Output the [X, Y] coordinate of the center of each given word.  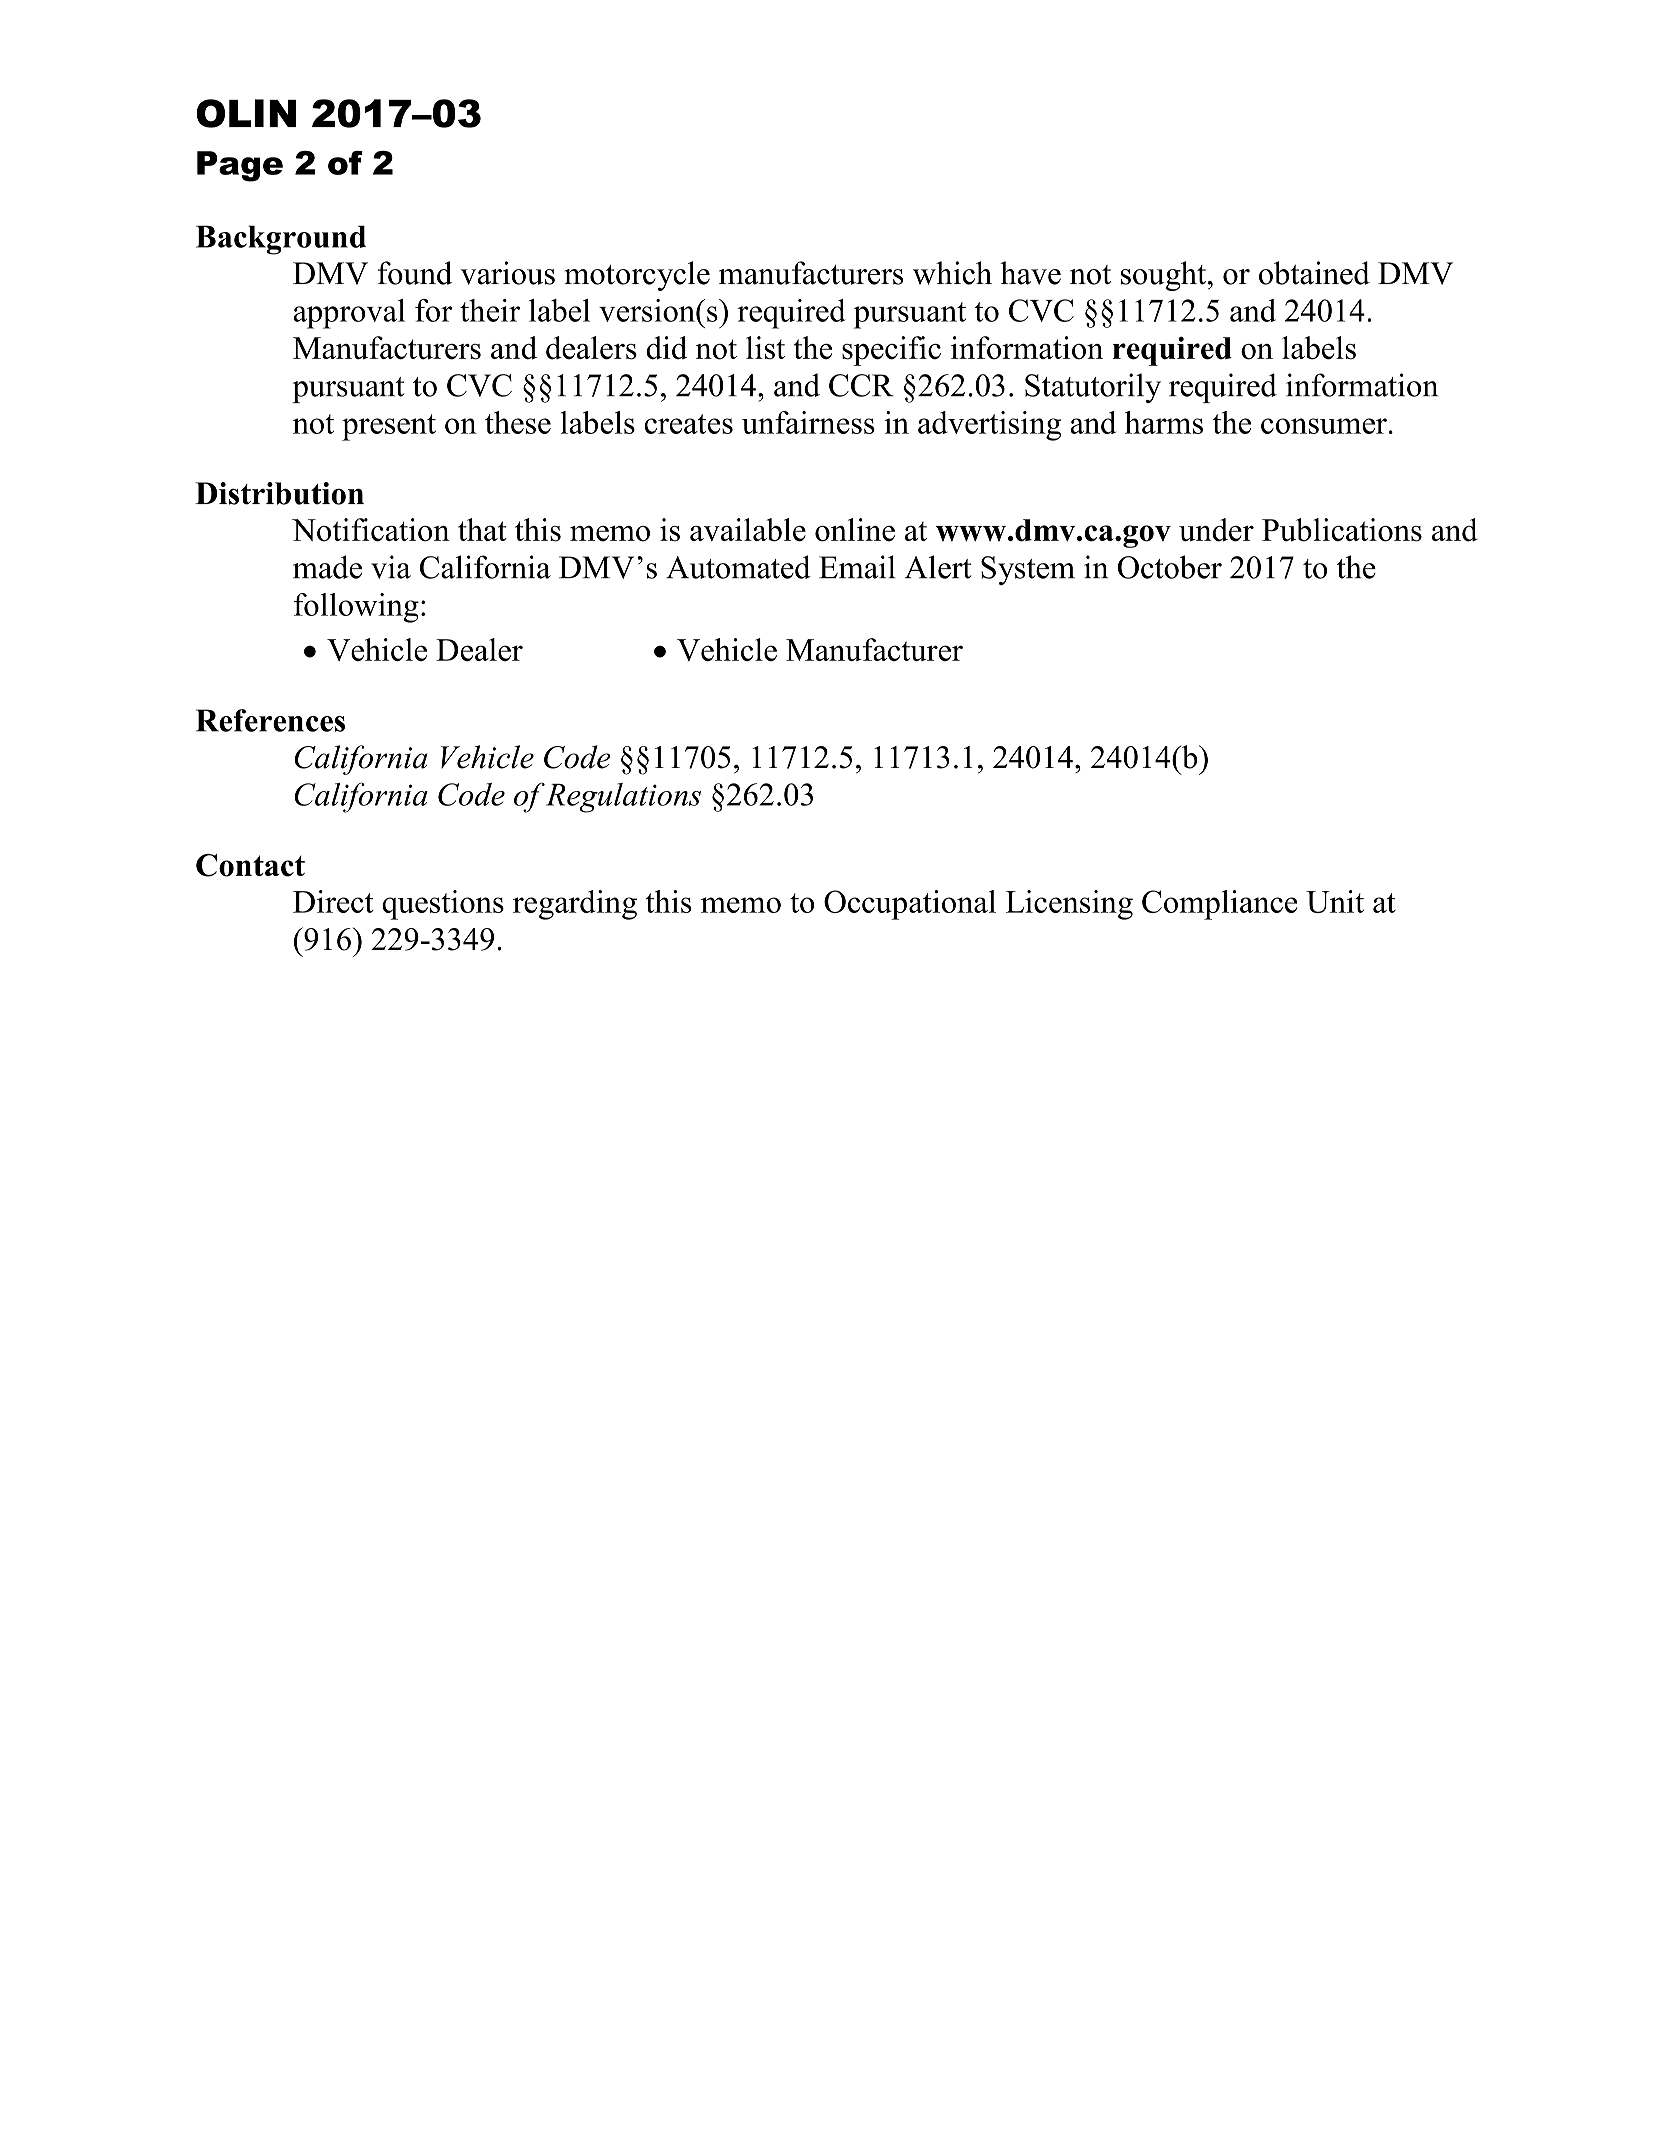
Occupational [910, 905]
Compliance [1220, 905]
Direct [333, 901]
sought [1165, 276]
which [952, 273]
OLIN [246, 113]
